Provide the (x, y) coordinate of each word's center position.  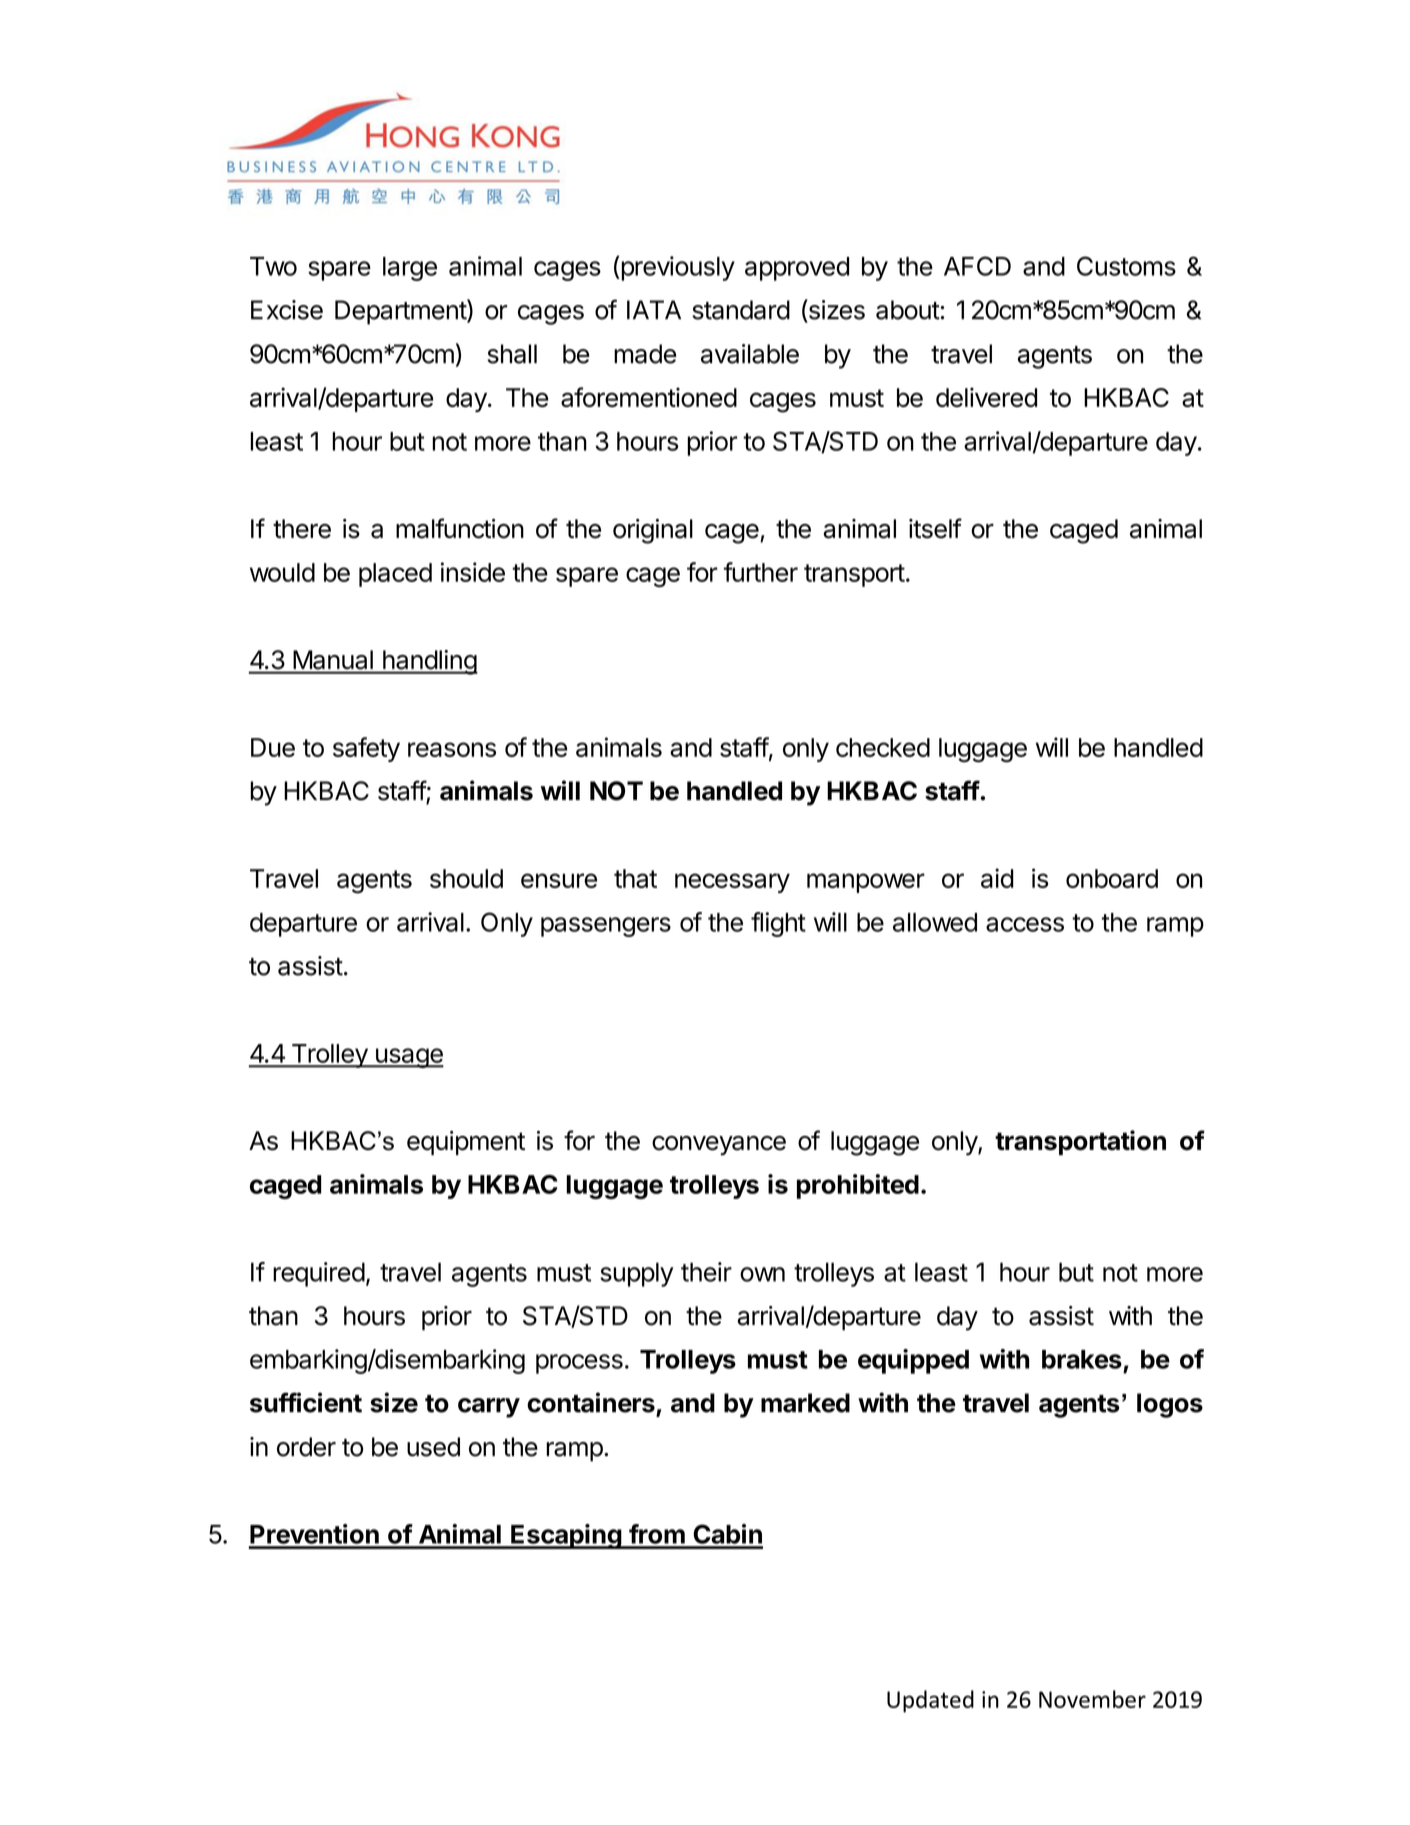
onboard (1112, 878)
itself (935, 528)
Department (401, 312)
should (466, 878)
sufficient (306, 1402)
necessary (732, 883)
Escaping (566, 1536)
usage (408, 1058)
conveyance (719, 1146)
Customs (1126, 266)
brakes (1082, 1359)
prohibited (858, 1186)
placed (395, 575)
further (761, 572)
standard (741, 310)
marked (805, 1403)
